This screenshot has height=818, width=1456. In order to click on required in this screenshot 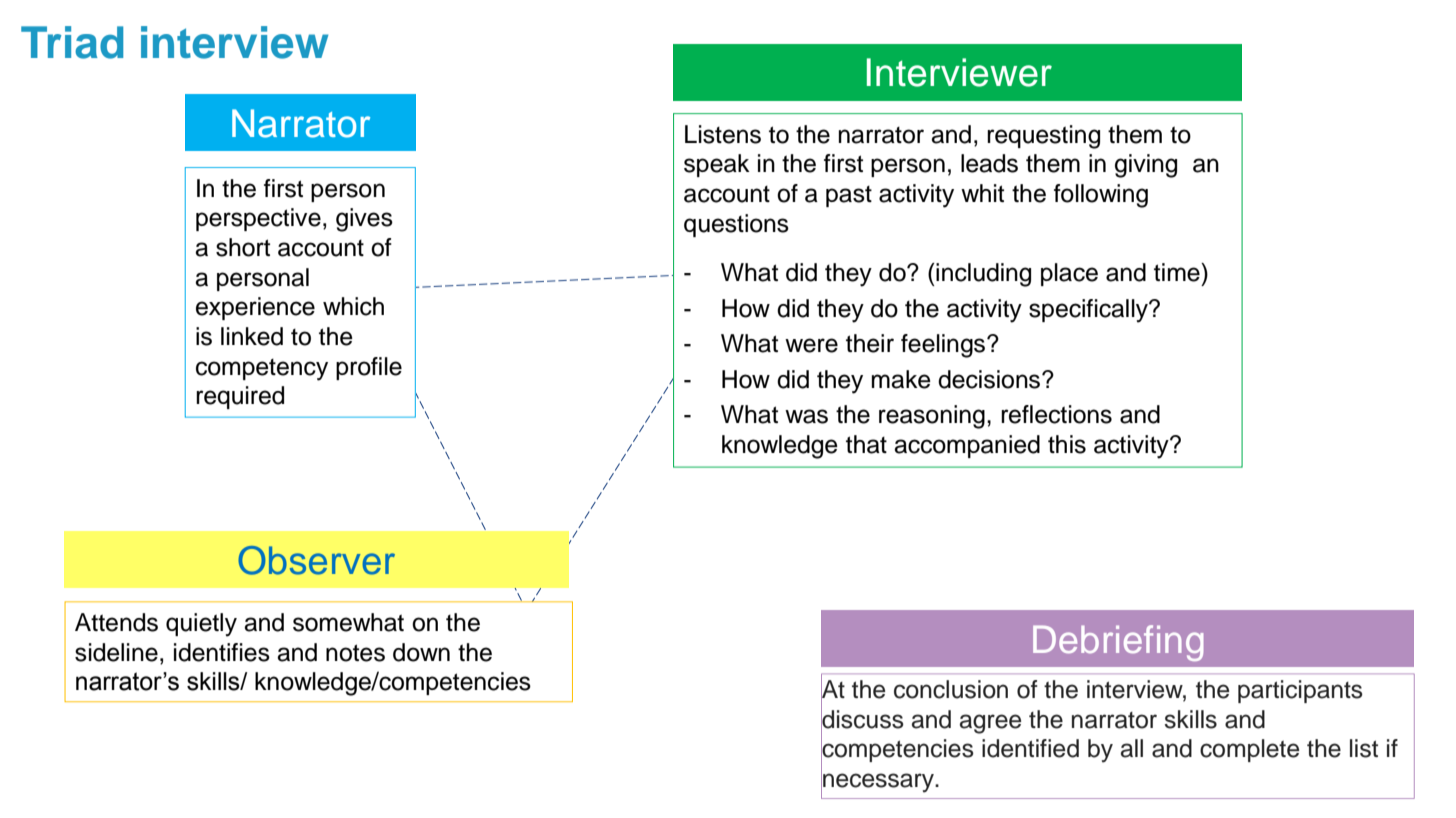, I will do `click(240, 397)`.
